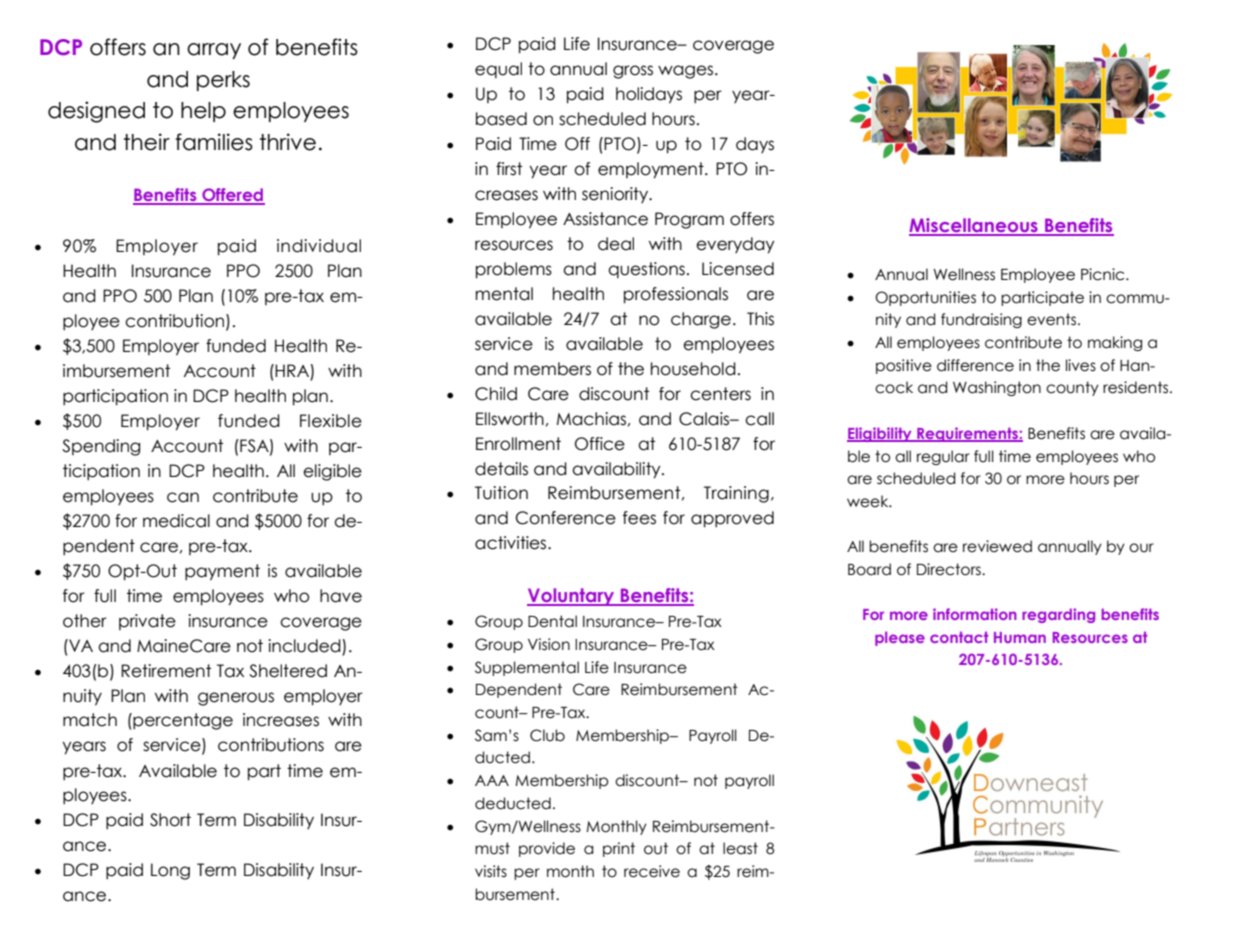  Describe the element at coordinates (646, 270) in the screenshot. I see `questions` at that location.
